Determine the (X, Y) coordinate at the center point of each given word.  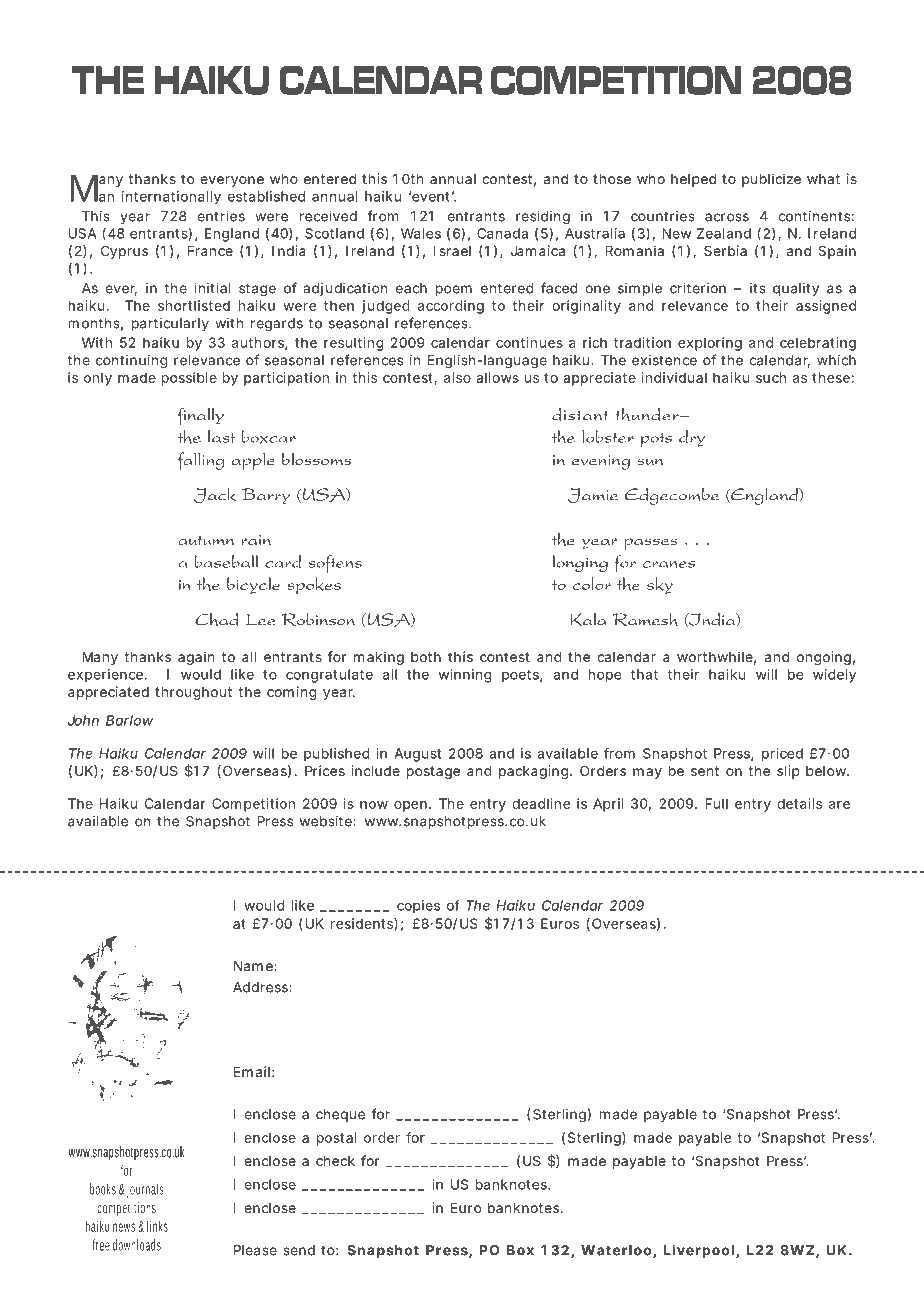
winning (465, 676)
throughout (193, 693)
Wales (421, 233)
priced (782, 754)
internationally (171, 198)
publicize (771, 180)
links (157, 1226)
